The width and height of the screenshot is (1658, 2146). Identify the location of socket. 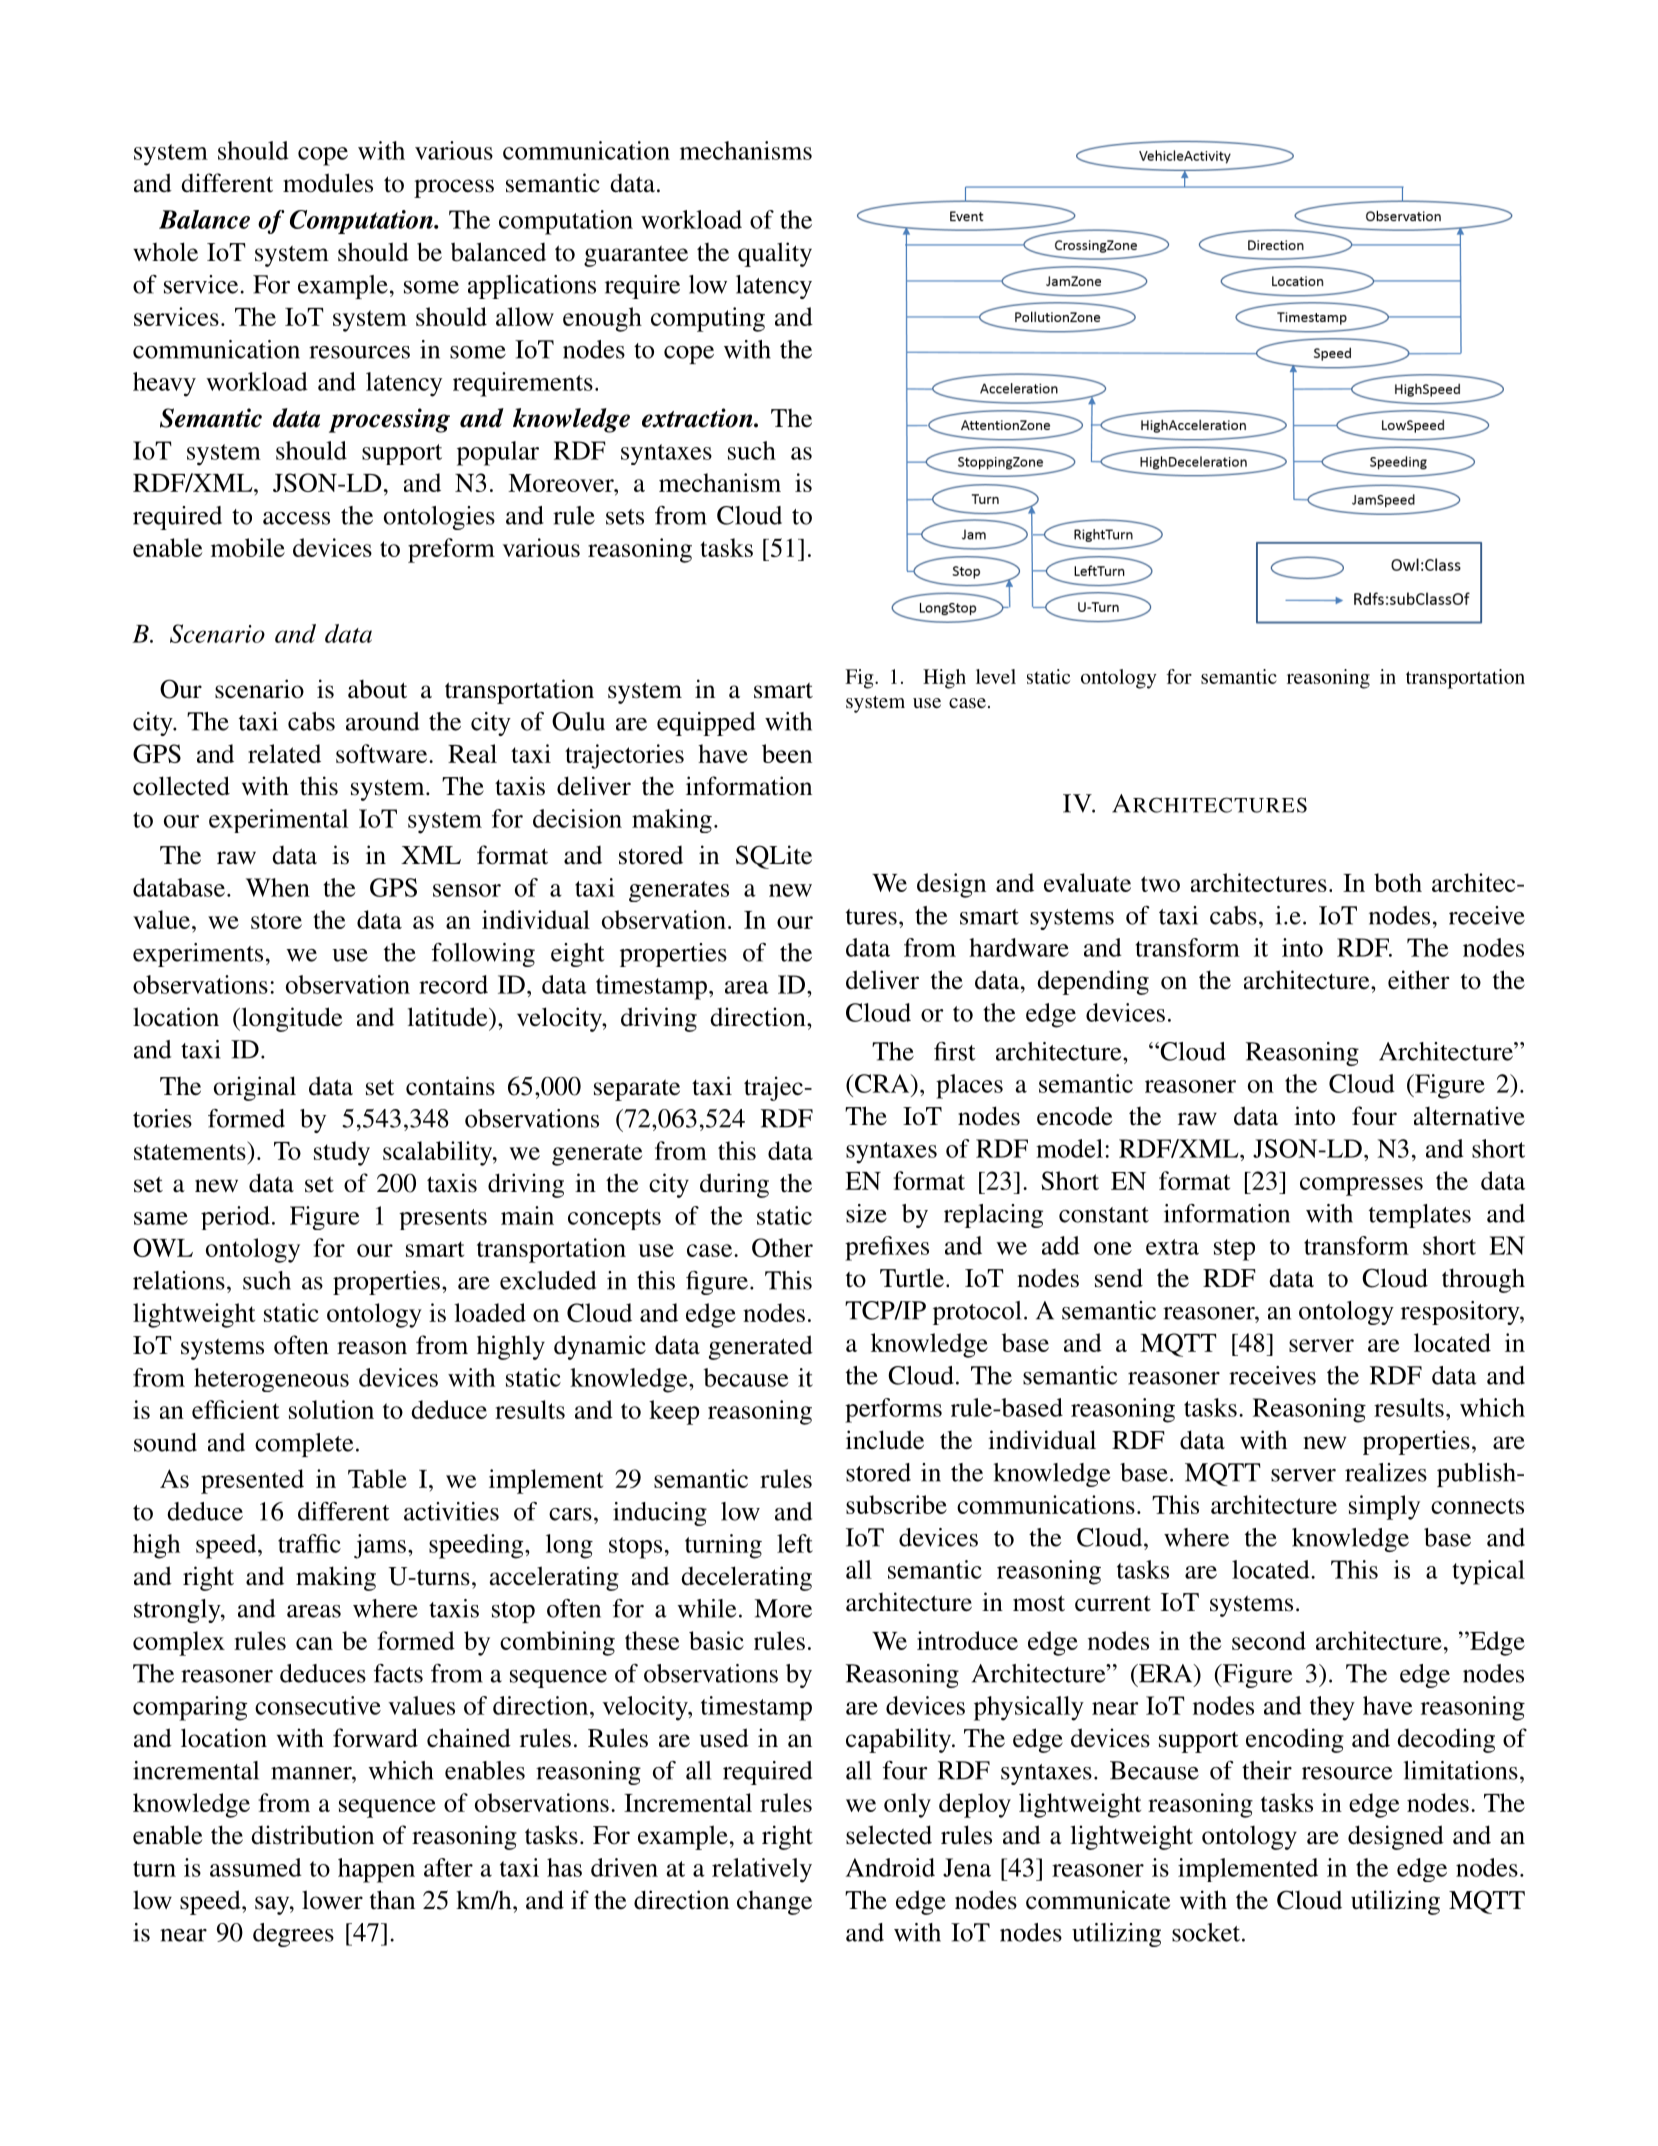
(1207, 1932).
